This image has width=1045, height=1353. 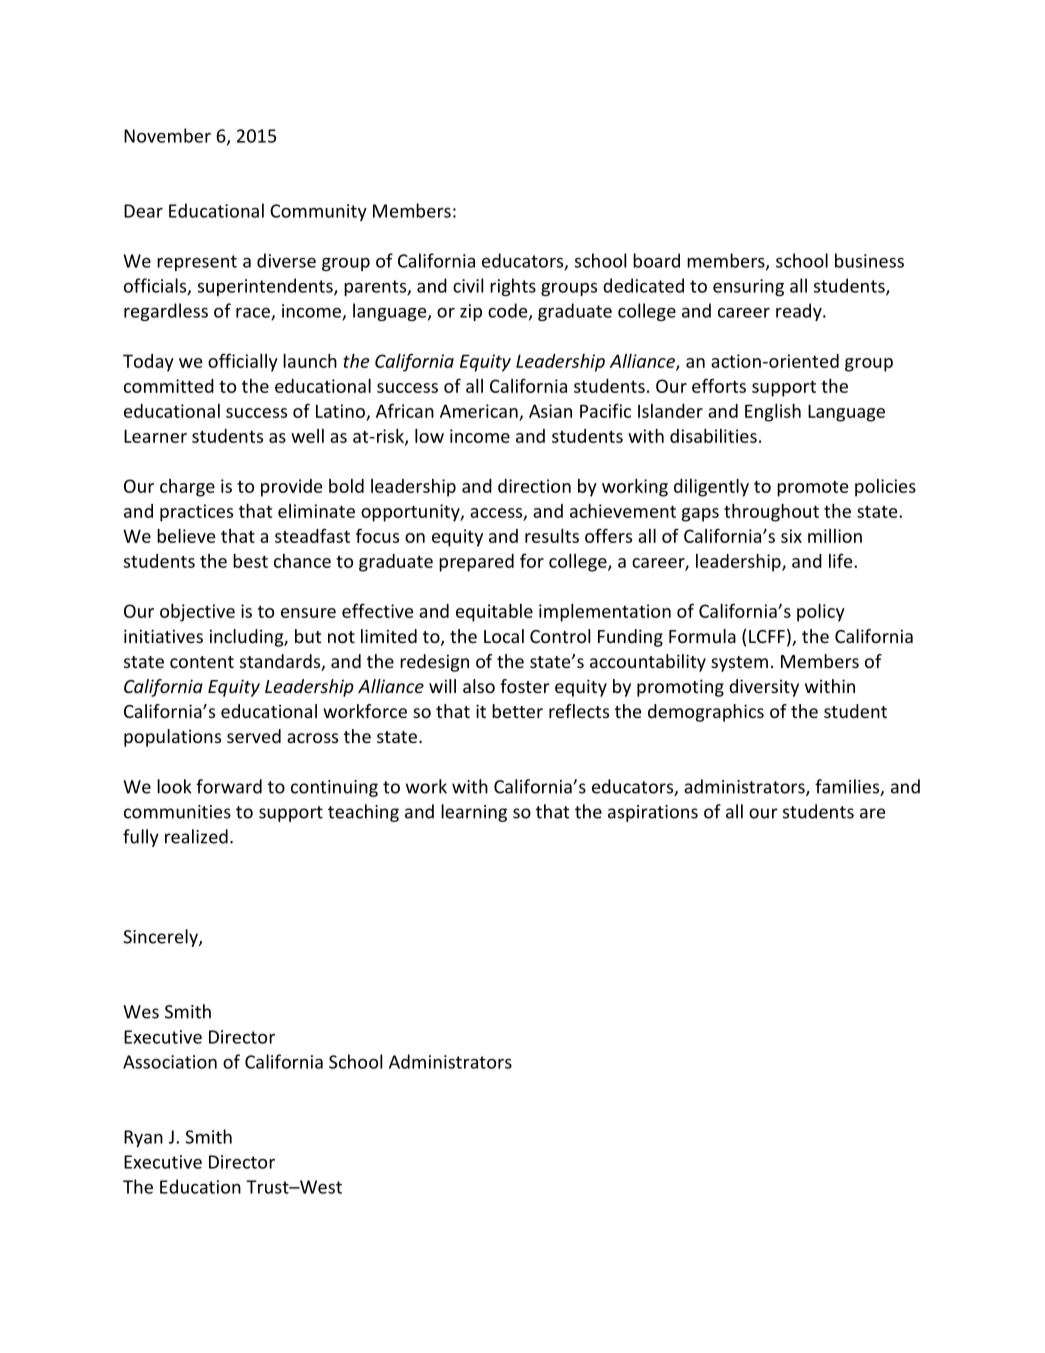 What do you see at coordinates (187, 488) in the image?
I see `charge` at bounding box center [187, 488].
